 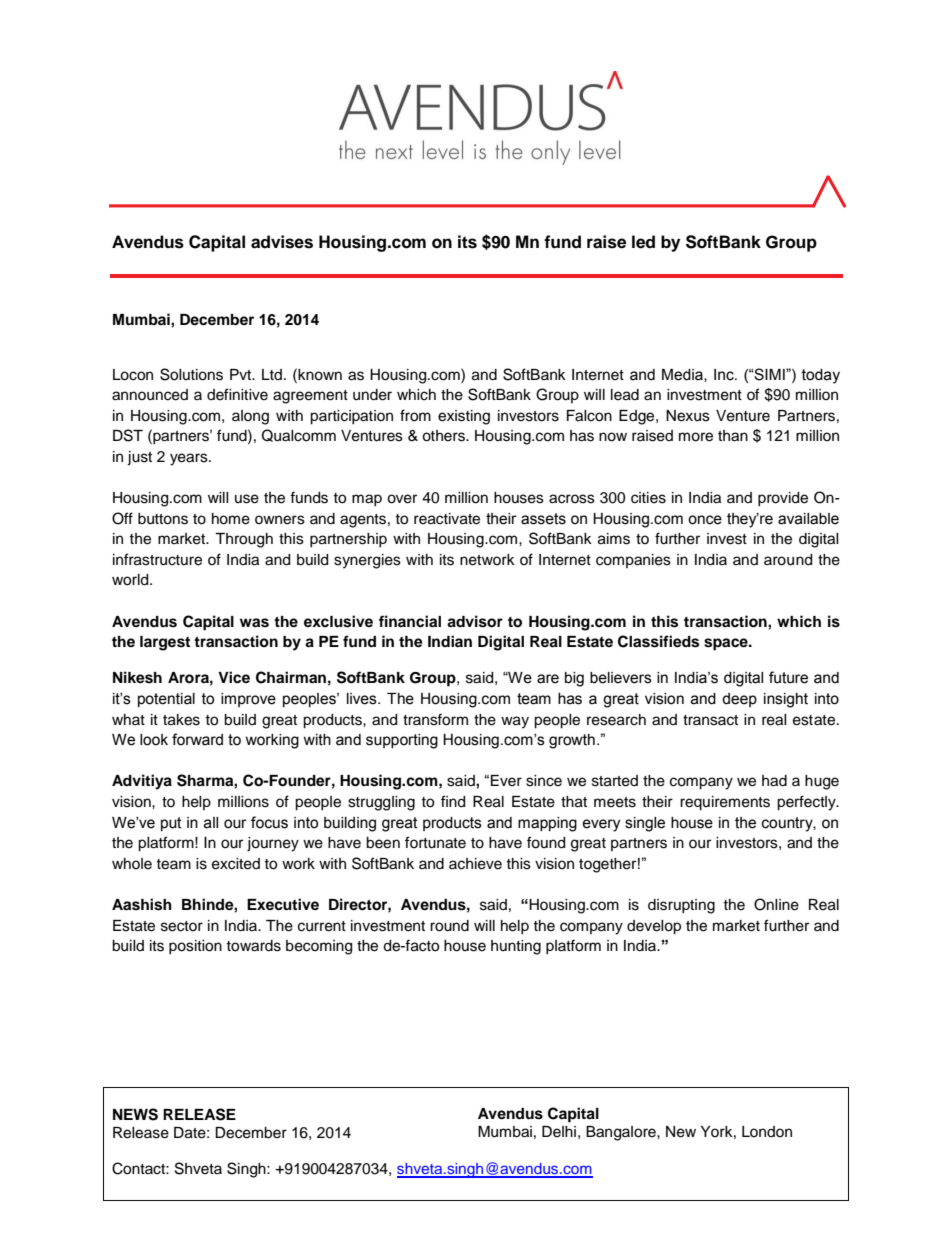 I want to click on others, so click(x=444, y=436).
